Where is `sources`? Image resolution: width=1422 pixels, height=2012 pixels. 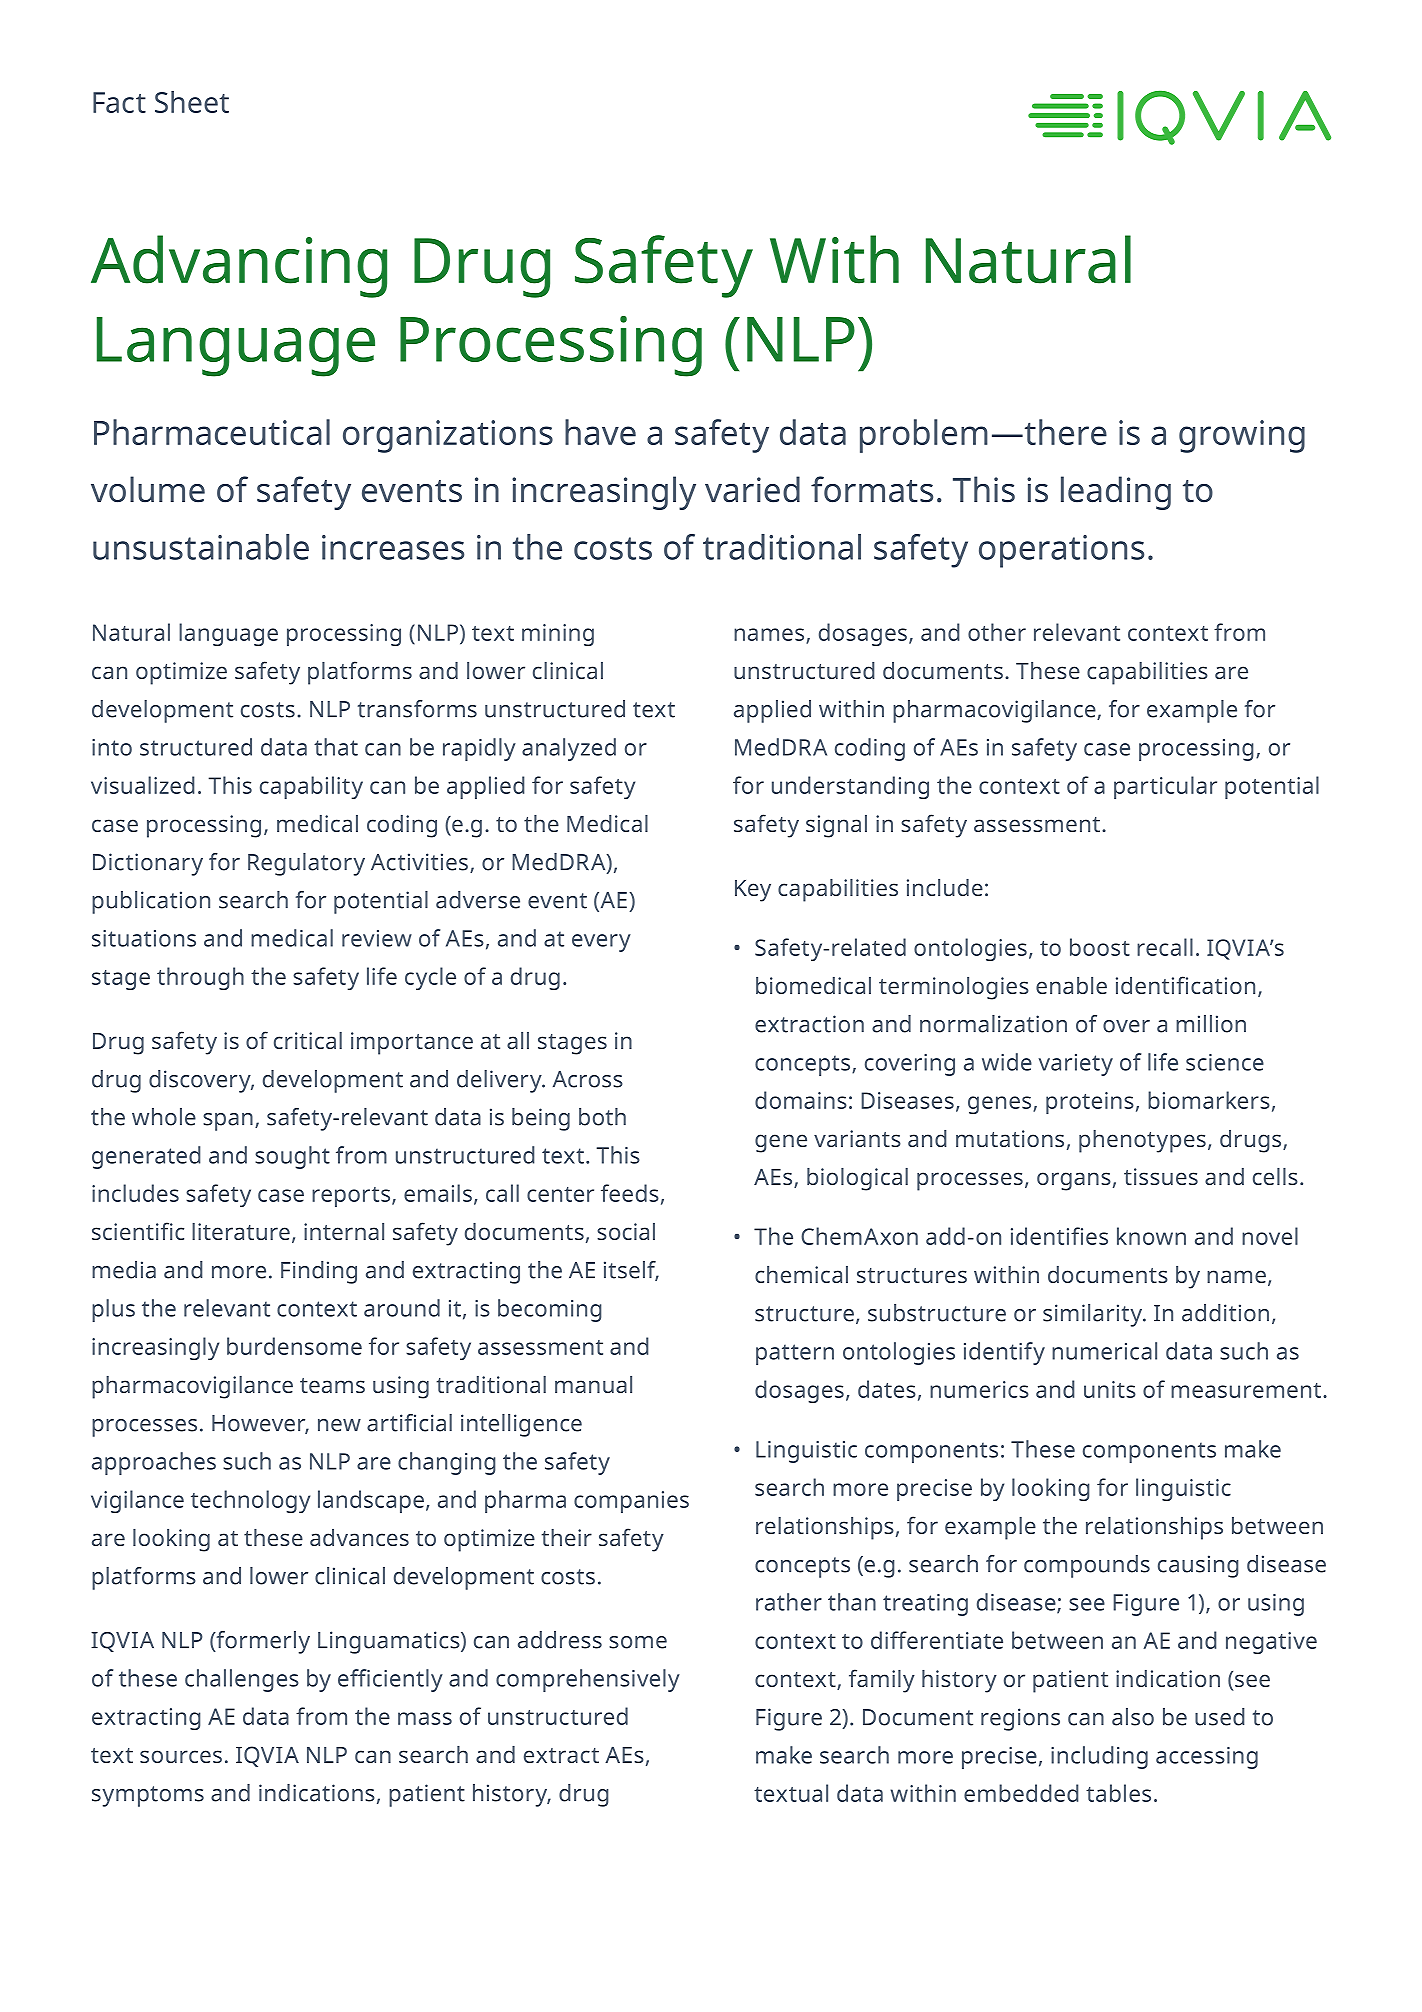
sources is located at coordinates (181, 1756).
